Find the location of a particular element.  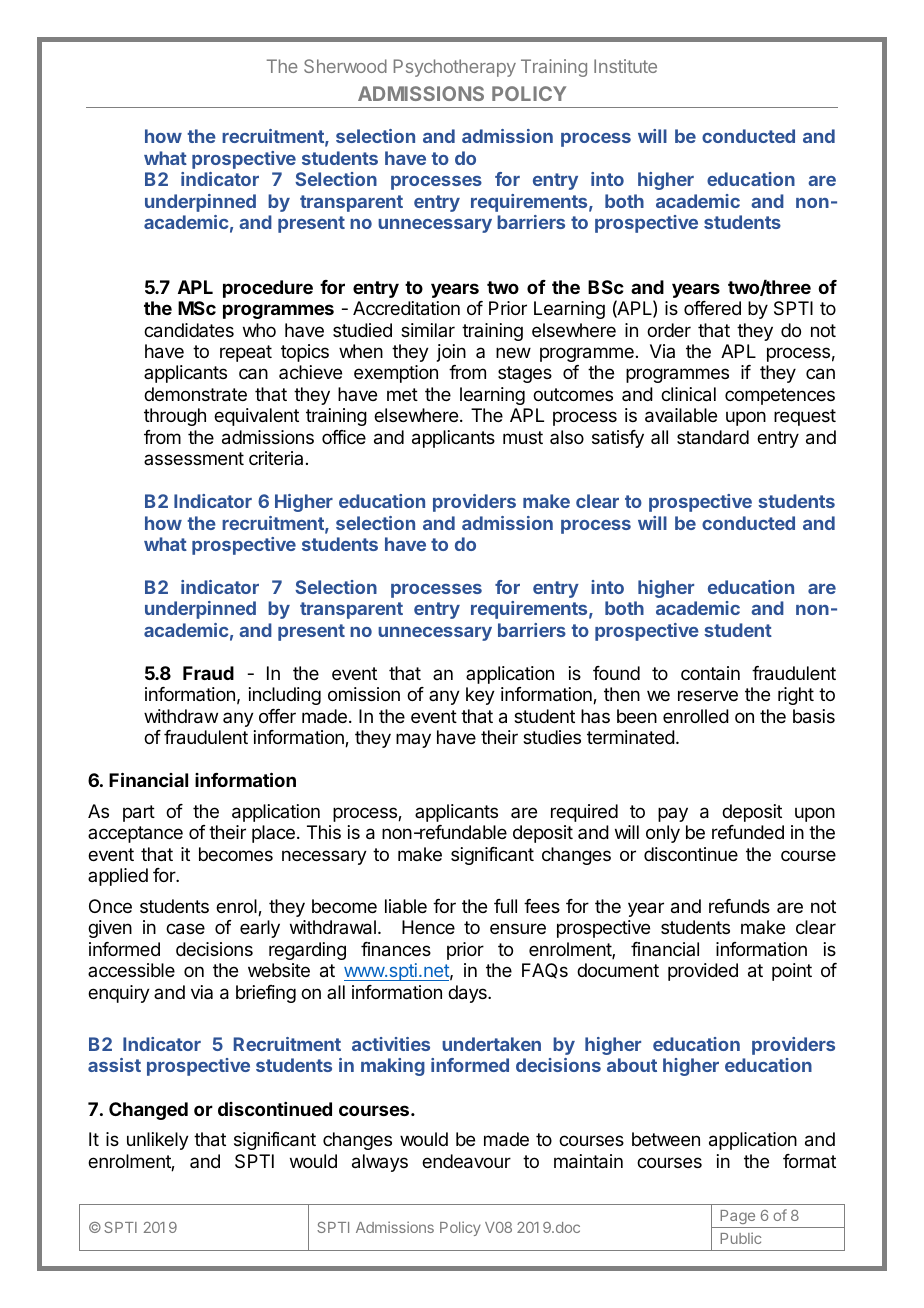

demonstrate is located at coordinates (195, 394).
